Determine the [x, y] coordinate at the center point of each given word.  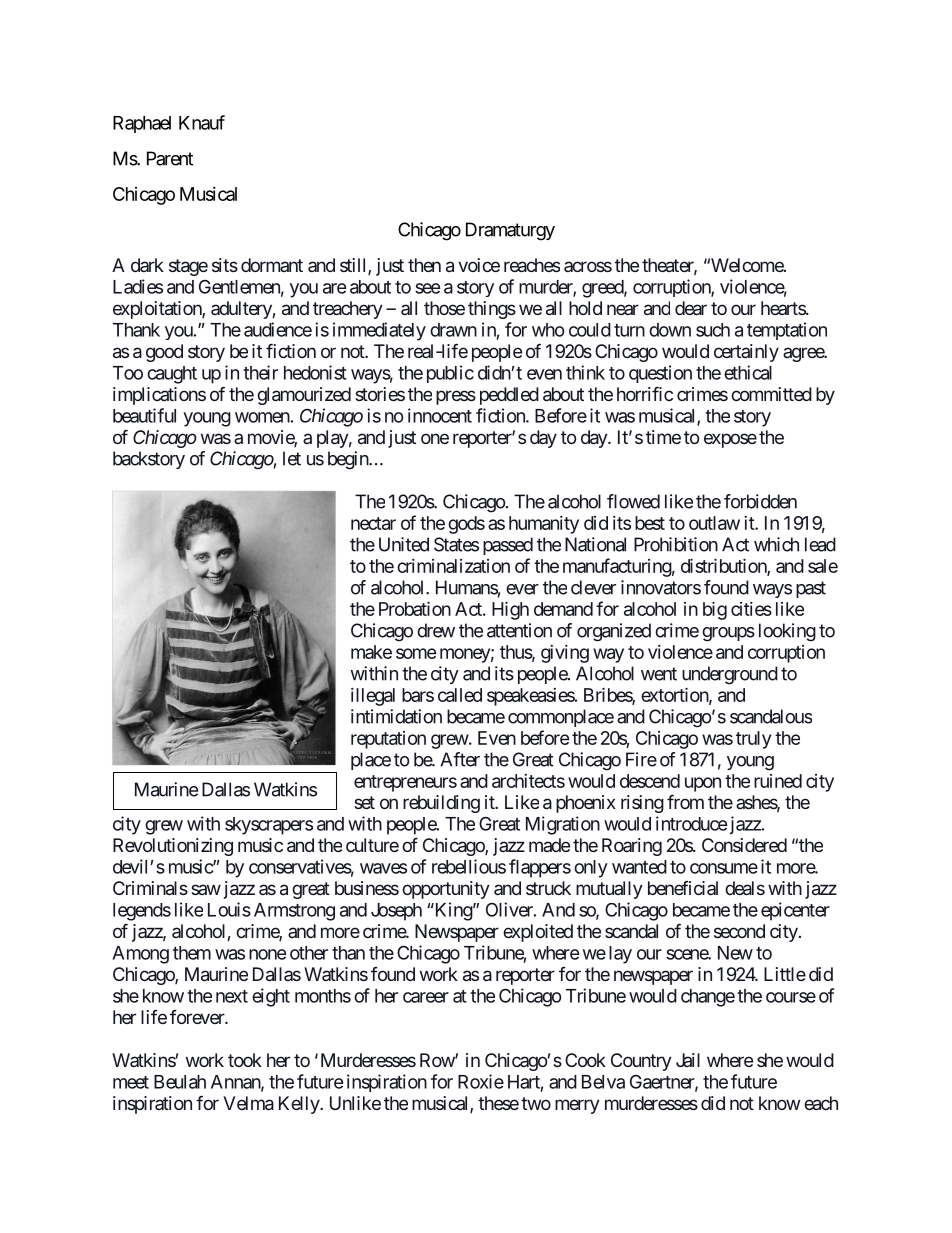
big [715, 611]
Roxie [481, 1081]
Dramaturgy [510, 231]
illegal [373, 697]
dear [691, 308]
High [510, 611]
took [245, 1060]
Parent [170, 158]
